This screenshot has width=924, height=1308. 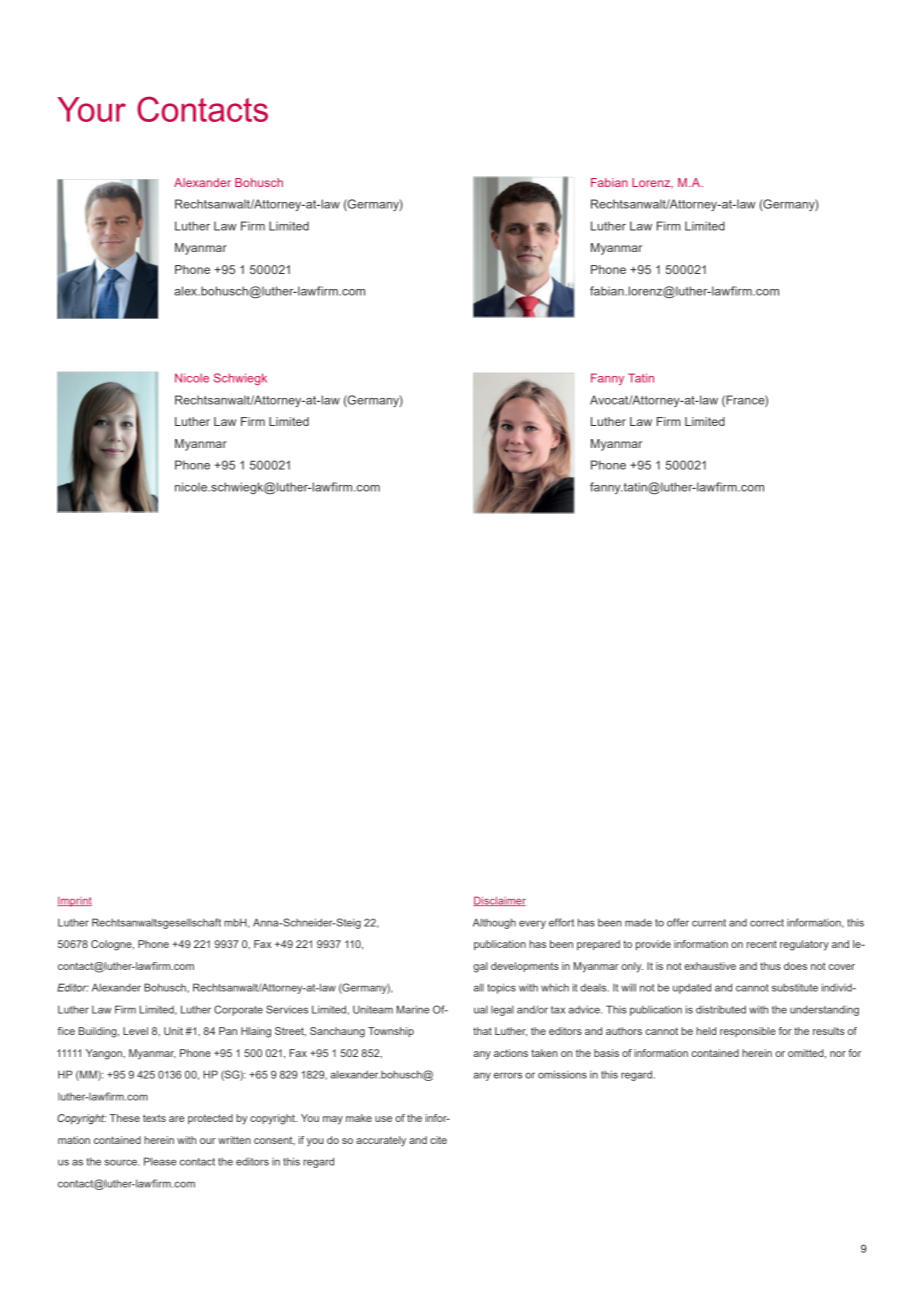 I want to click on every, so click(x=532, y=924).
